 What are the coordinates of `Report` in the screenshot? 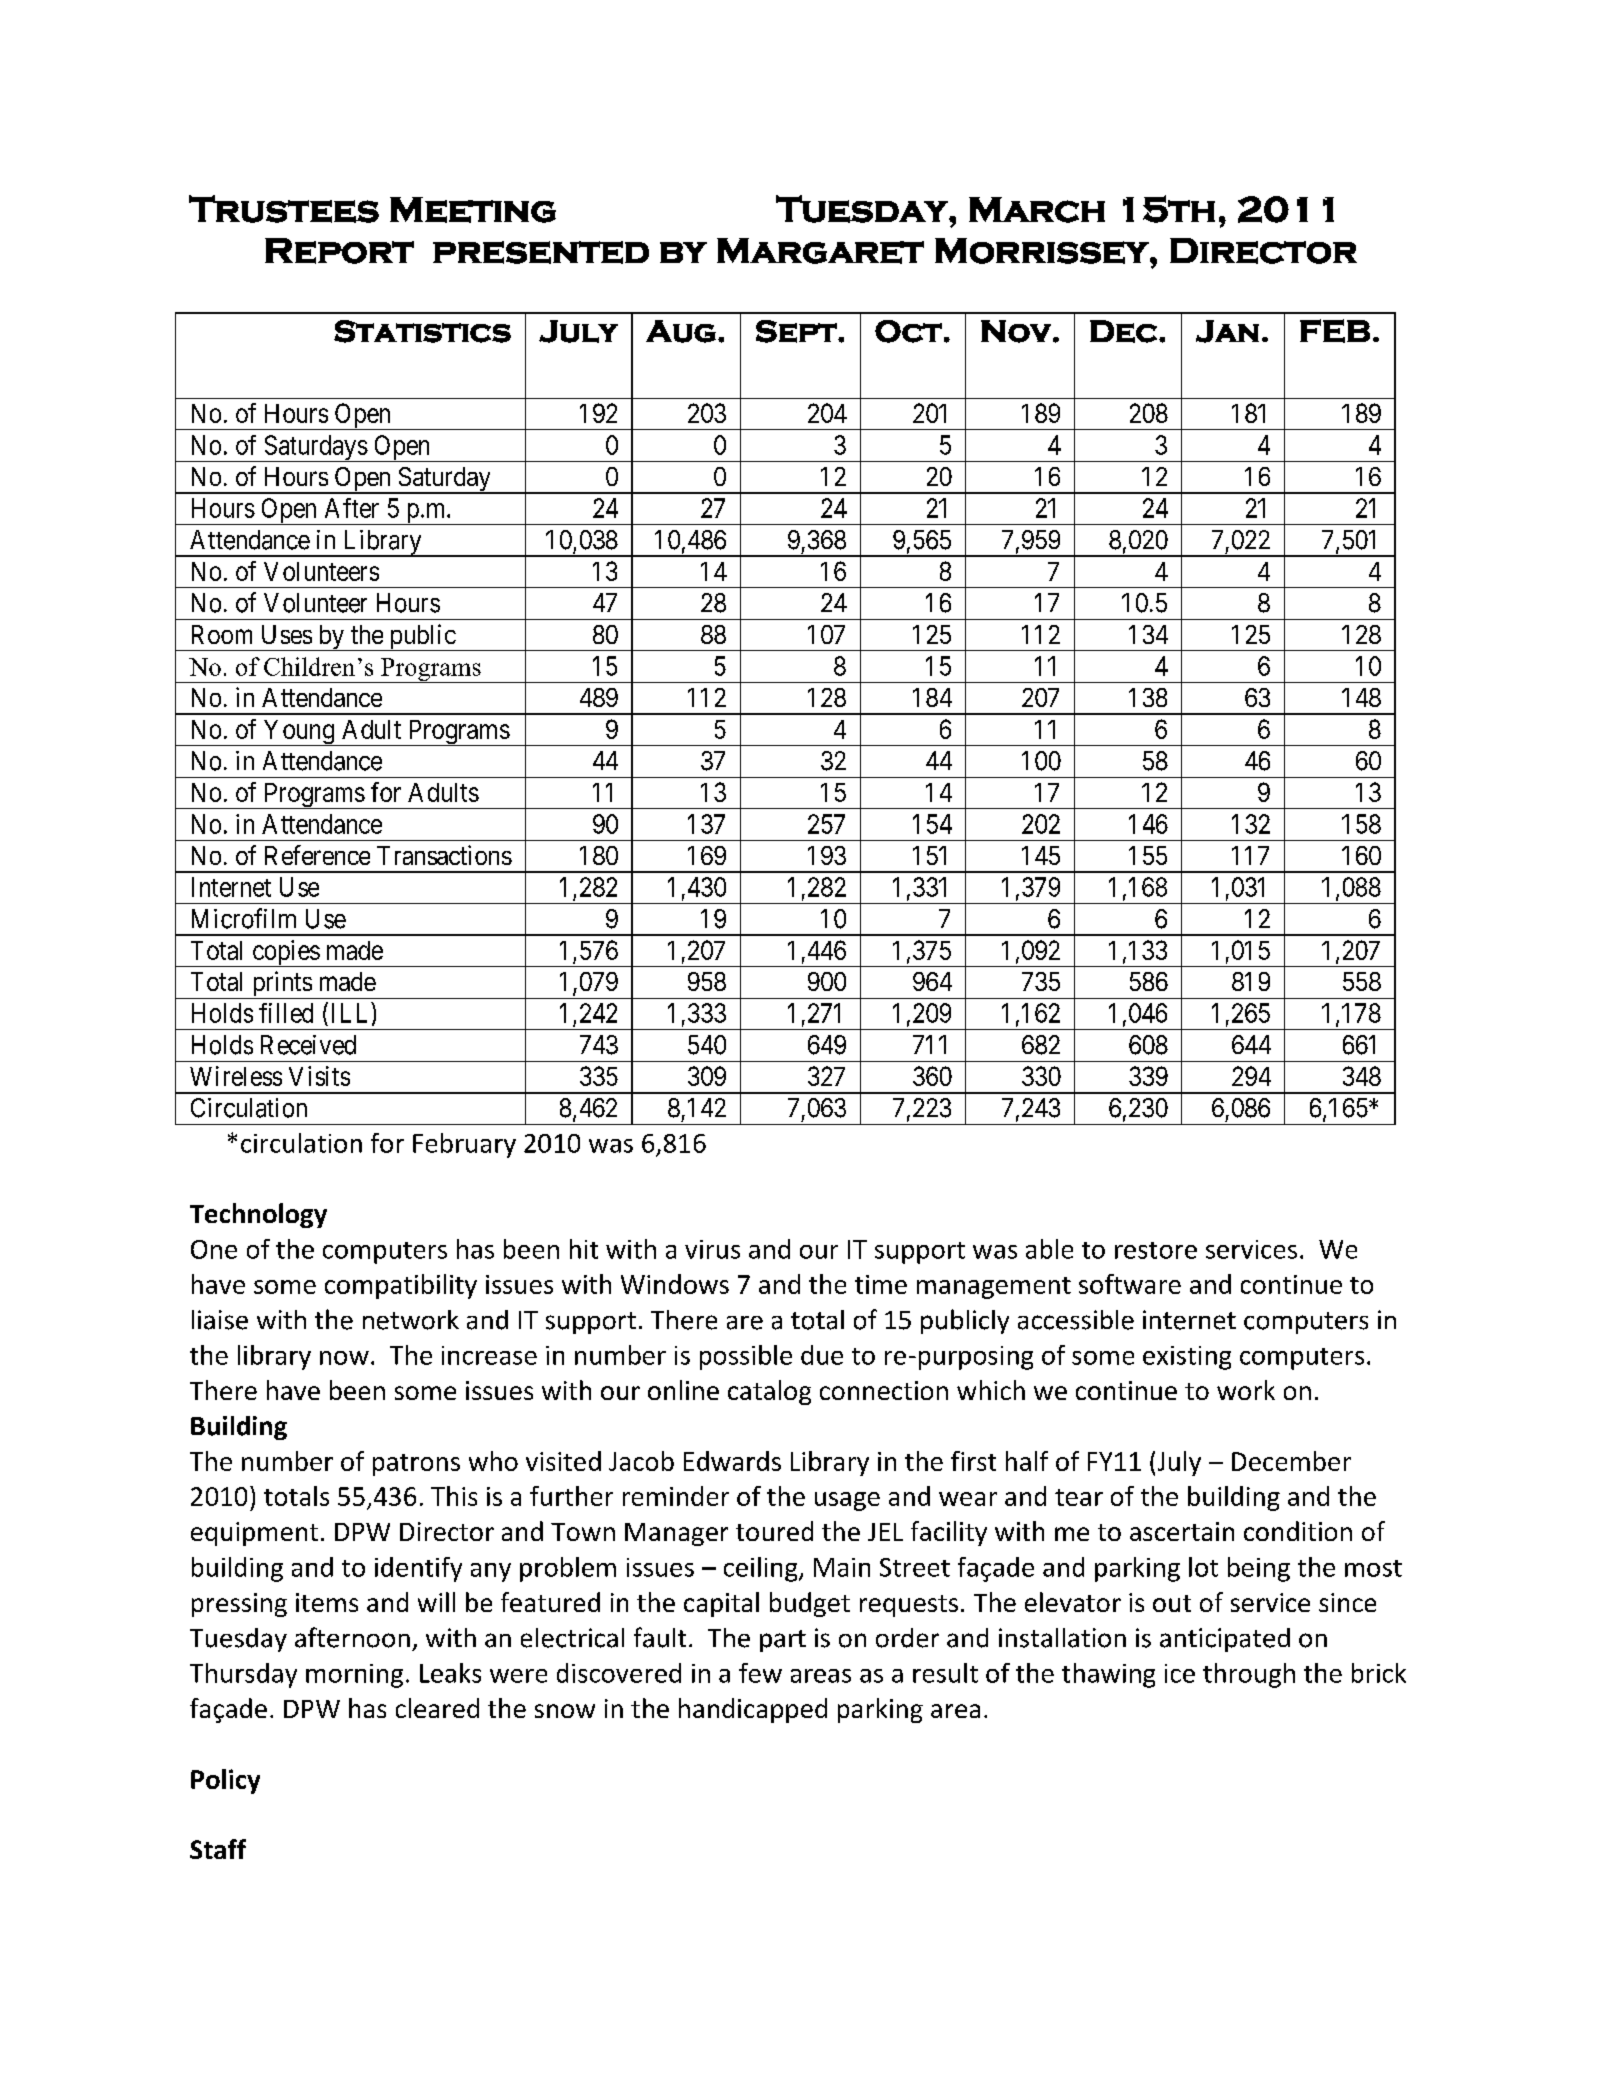 It's located at (339, 251).
